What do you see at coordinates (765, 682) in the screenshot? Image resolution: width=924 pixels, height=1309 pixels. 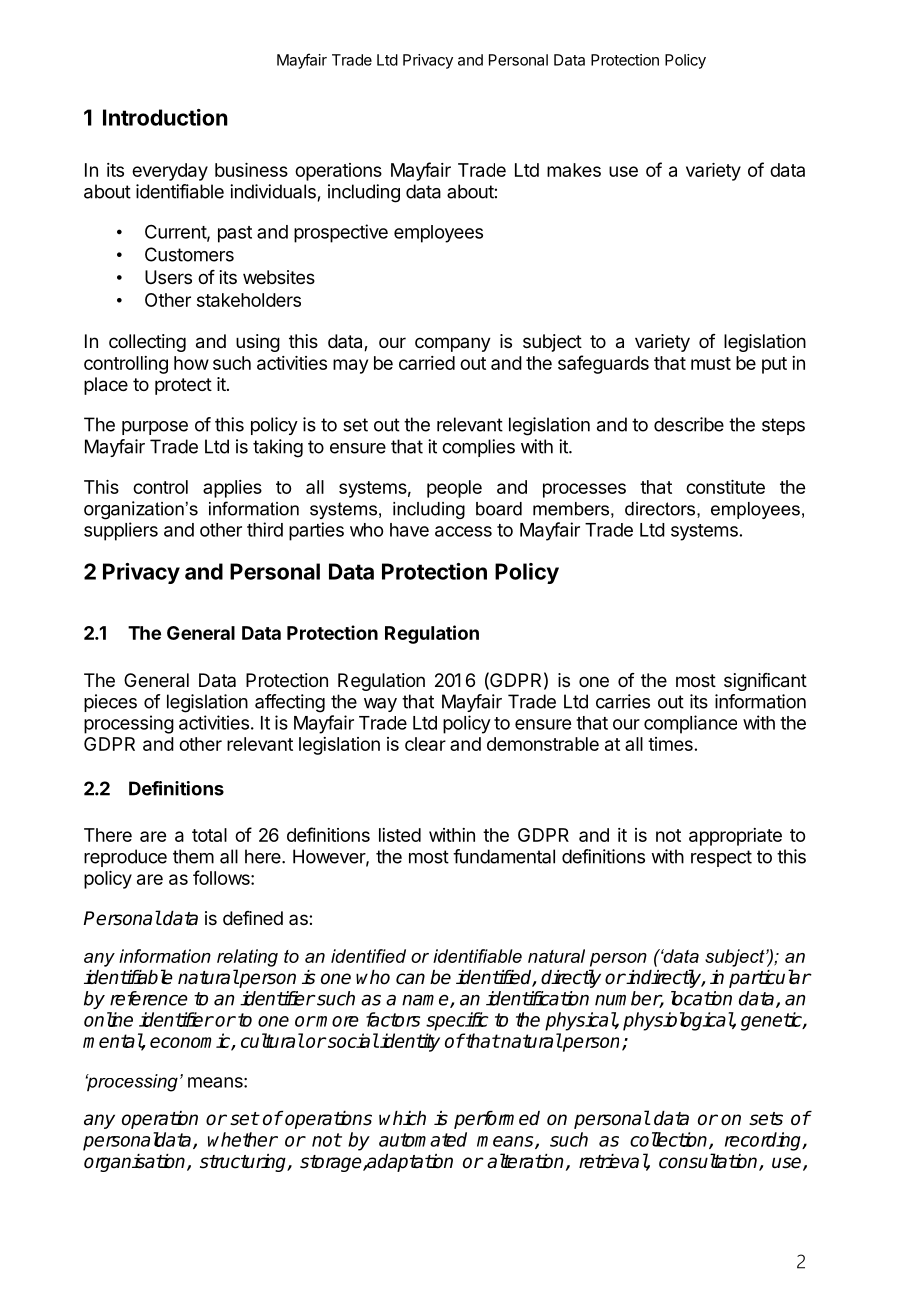 I see `significant` at bounding box center [765, 682].
